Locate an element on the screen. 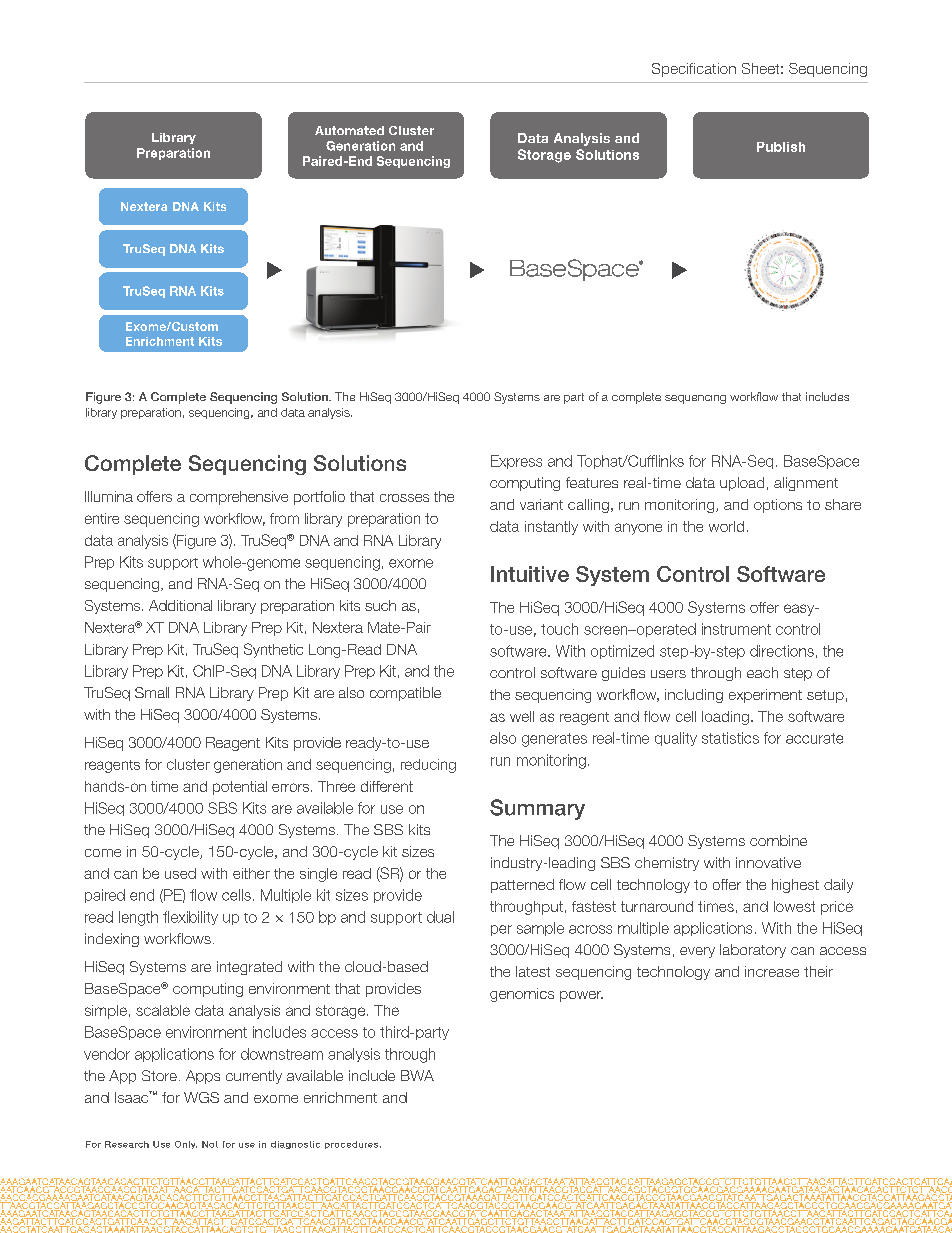 Image resolution: width=952 pixels, height=1233 pixels. upload is located at coordinates (742, 484).
